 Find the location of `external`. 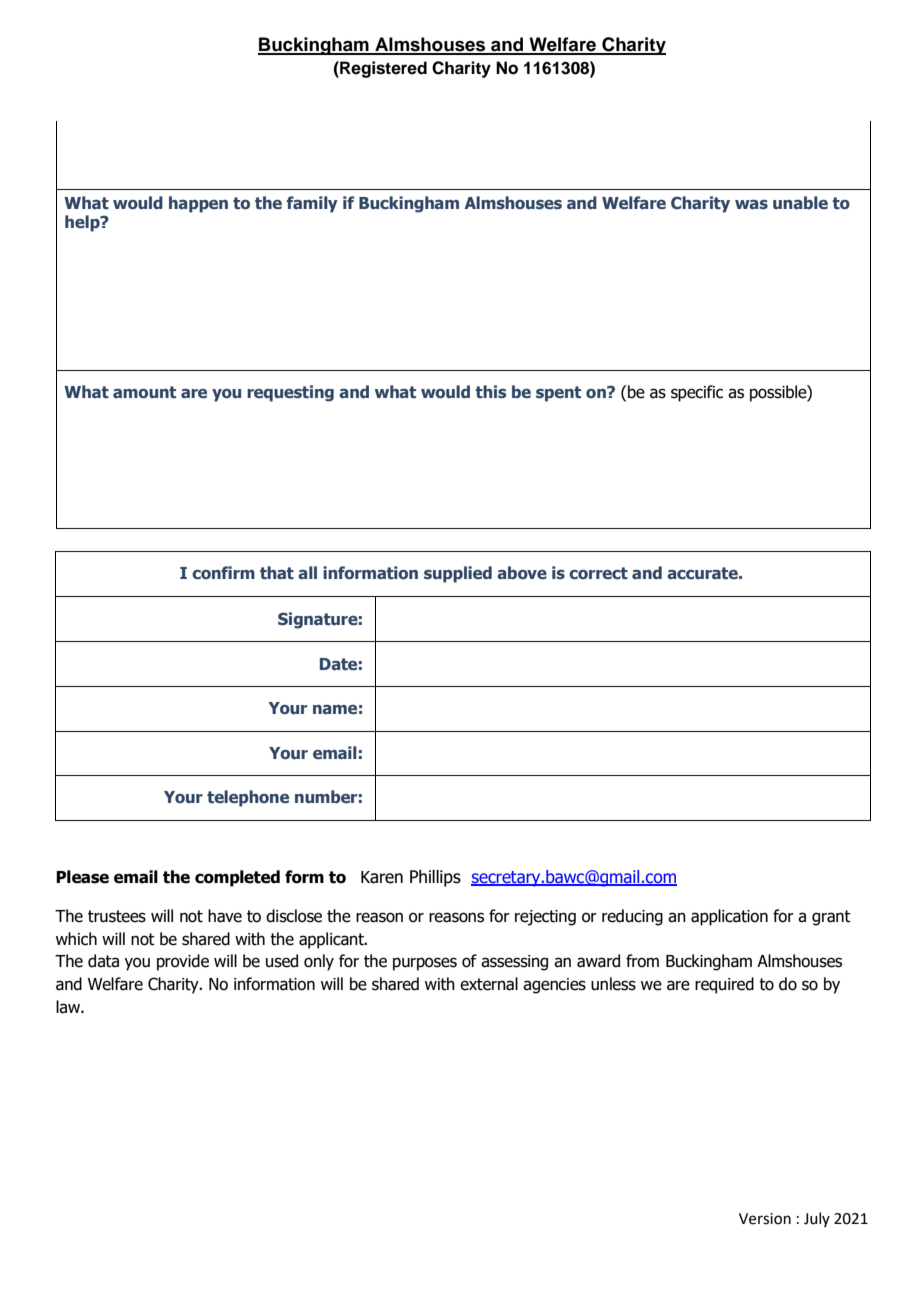

external is located at coordinates (489, 984).
